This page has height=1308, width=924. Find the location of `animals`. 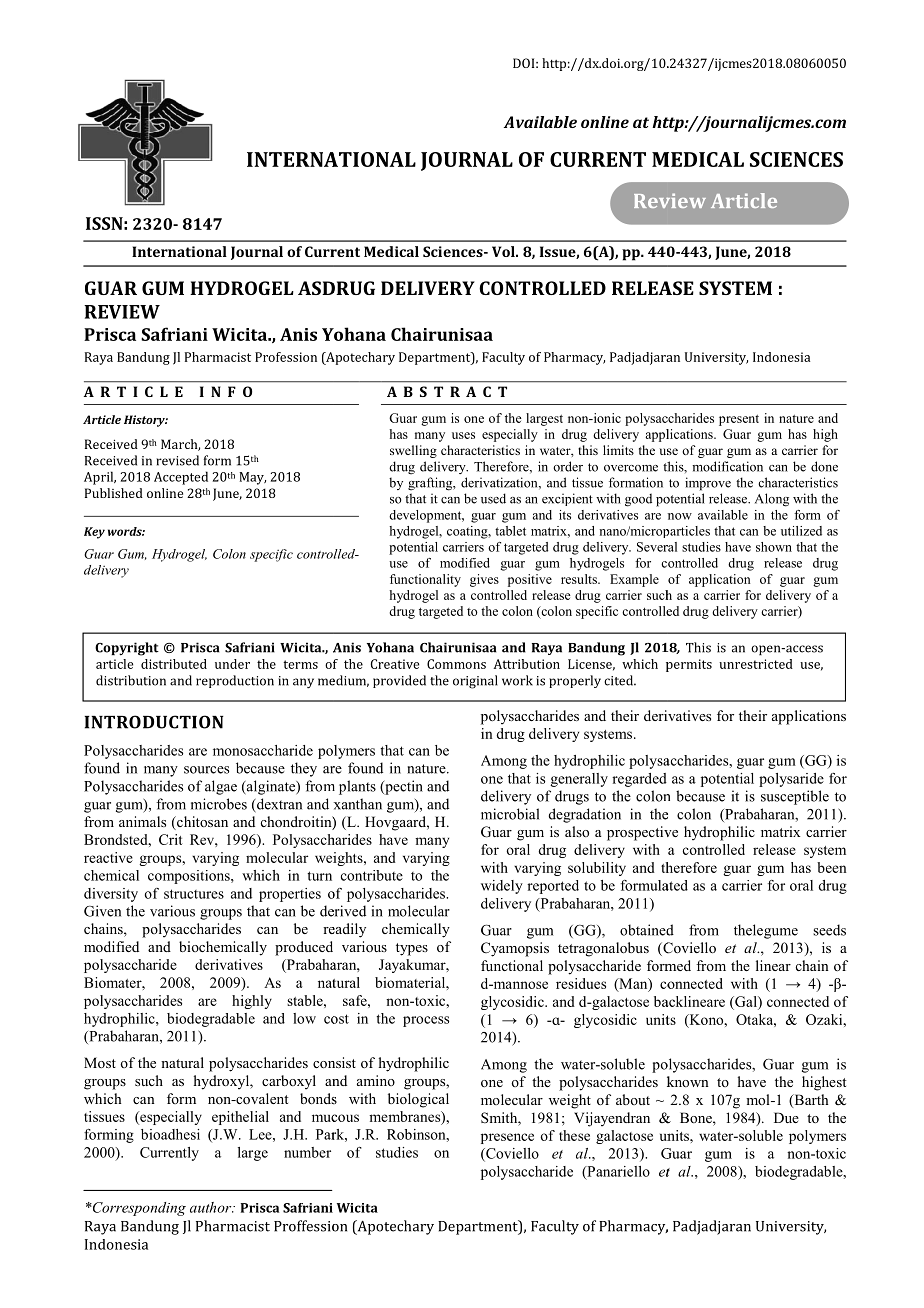

animals is located at coordinates (142, 821).
